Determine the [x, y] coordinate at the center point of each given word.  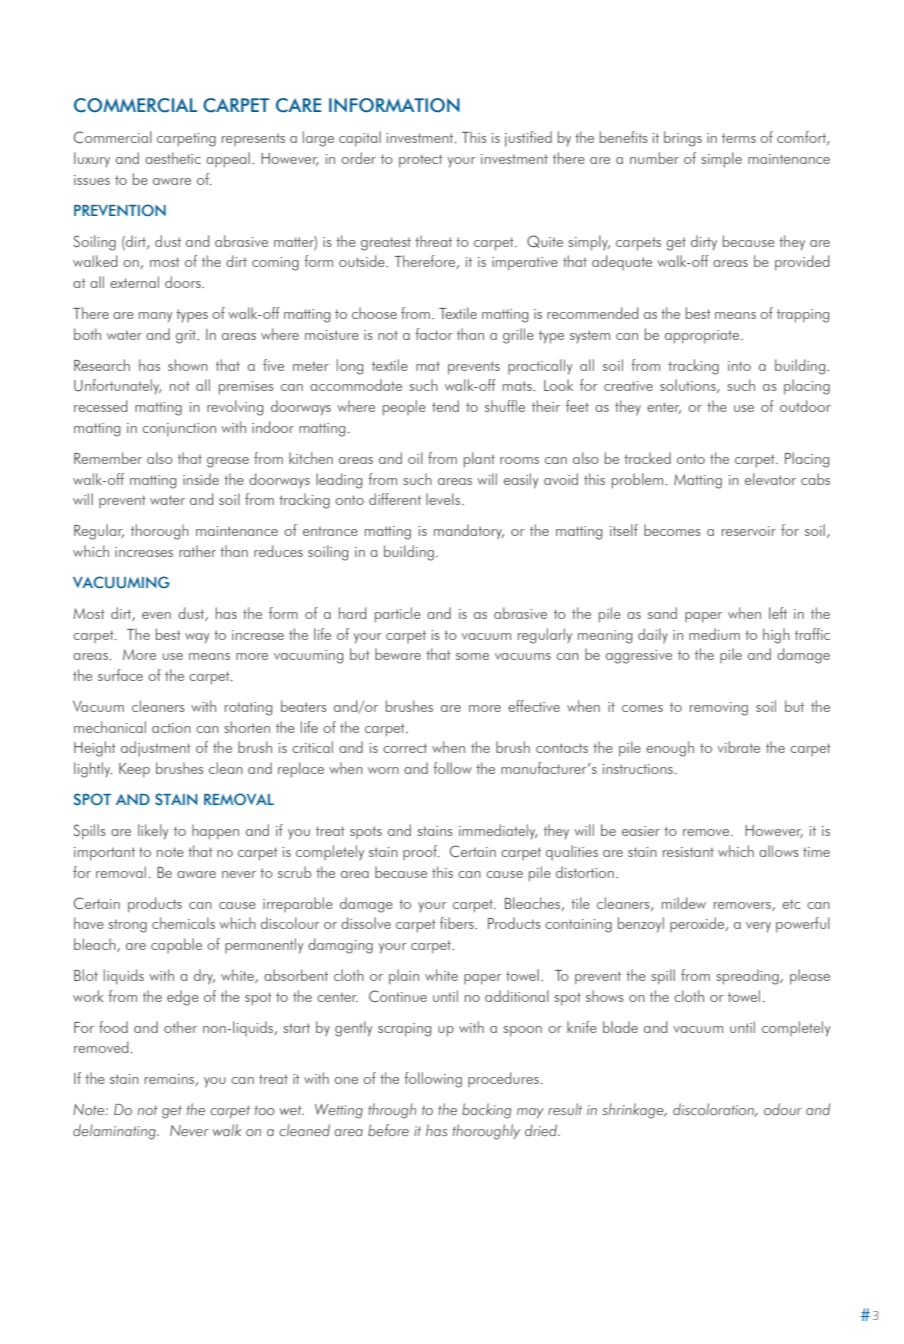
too [264, 1110]
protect [421, 161]
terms [739, 138]
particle [398, 615]
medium [714, 634]
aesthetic [173, 158]
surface [120, 675]
